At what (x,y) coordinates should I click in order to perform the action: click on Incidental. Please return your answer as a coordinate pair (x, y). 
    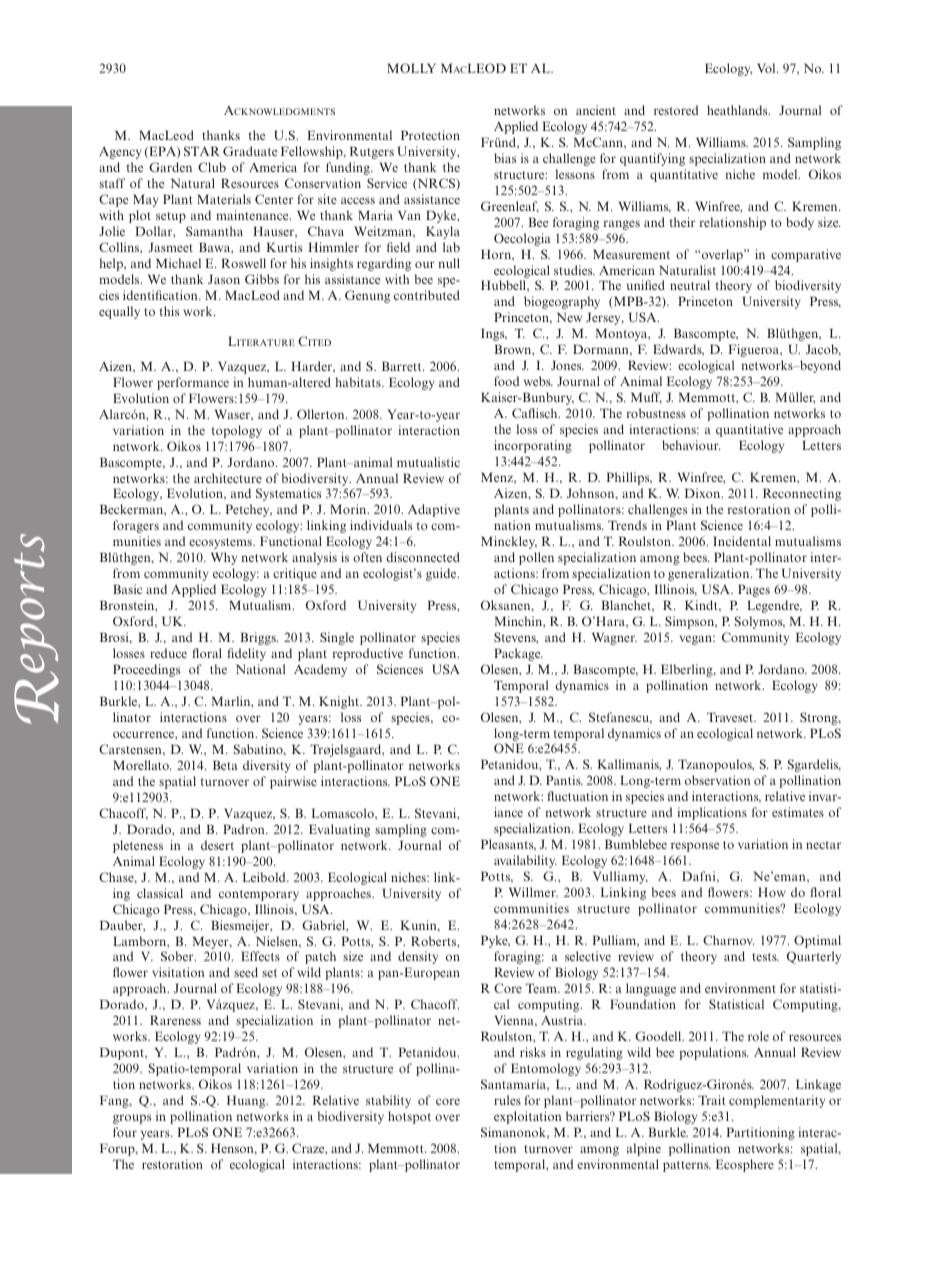
    Looking at the image, I should click on (742, 541).
